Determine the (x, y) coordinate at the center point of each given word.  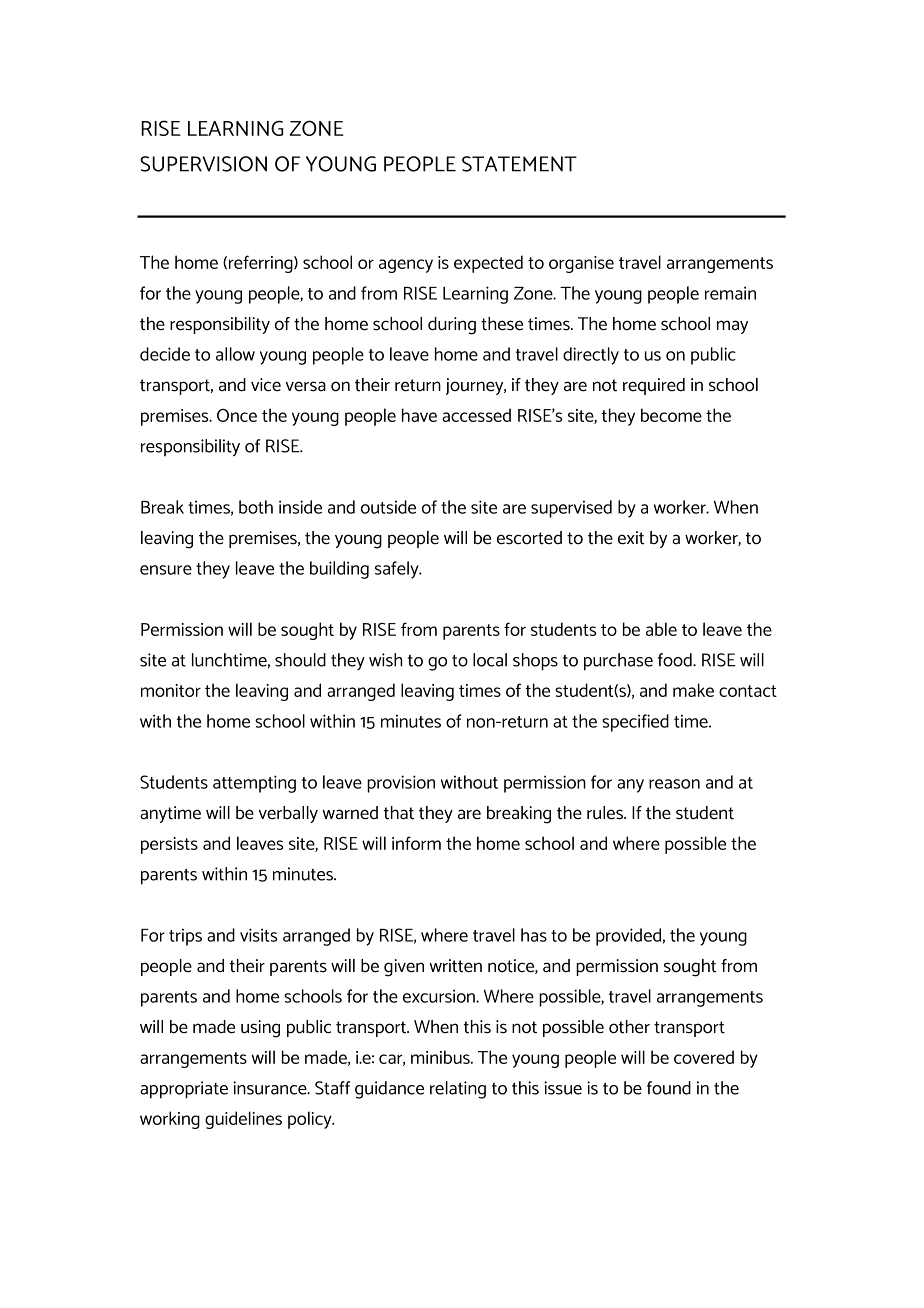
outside (388, 507)
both (256, 507)
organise (581, 264)
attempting (254, 784)
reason (674, 784)
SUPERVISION (203, 164)
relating (458, 1090)
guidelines (243, 1120)
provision (401, 784)
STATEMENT (519, 164)
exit (631, 538)
